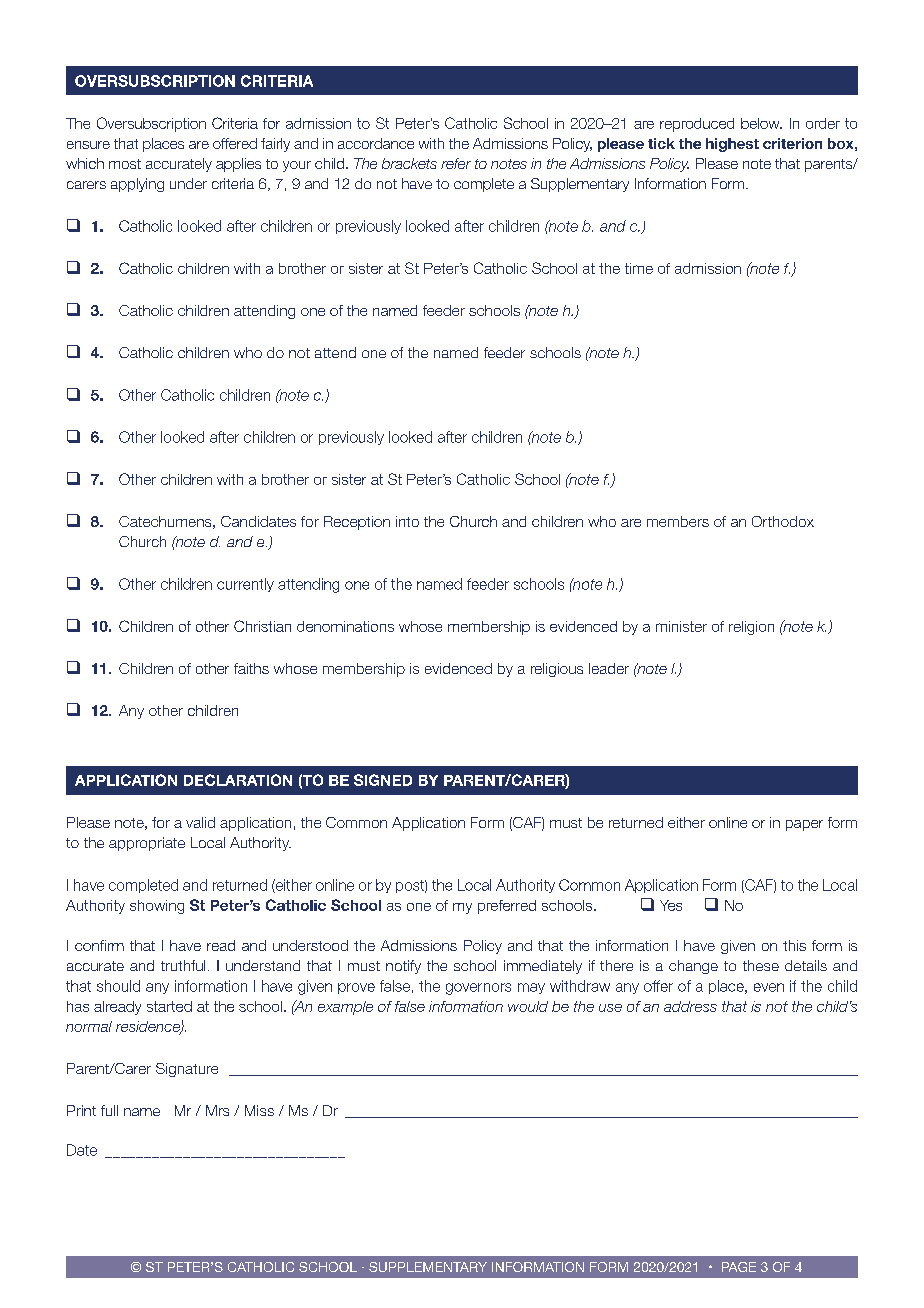 Image resolution: width=924 pixels, height=1308 pixels. What do you see at coordinates (376, 143) in the screenshot?
I see `accordance` at bounding box center [376, 143].
